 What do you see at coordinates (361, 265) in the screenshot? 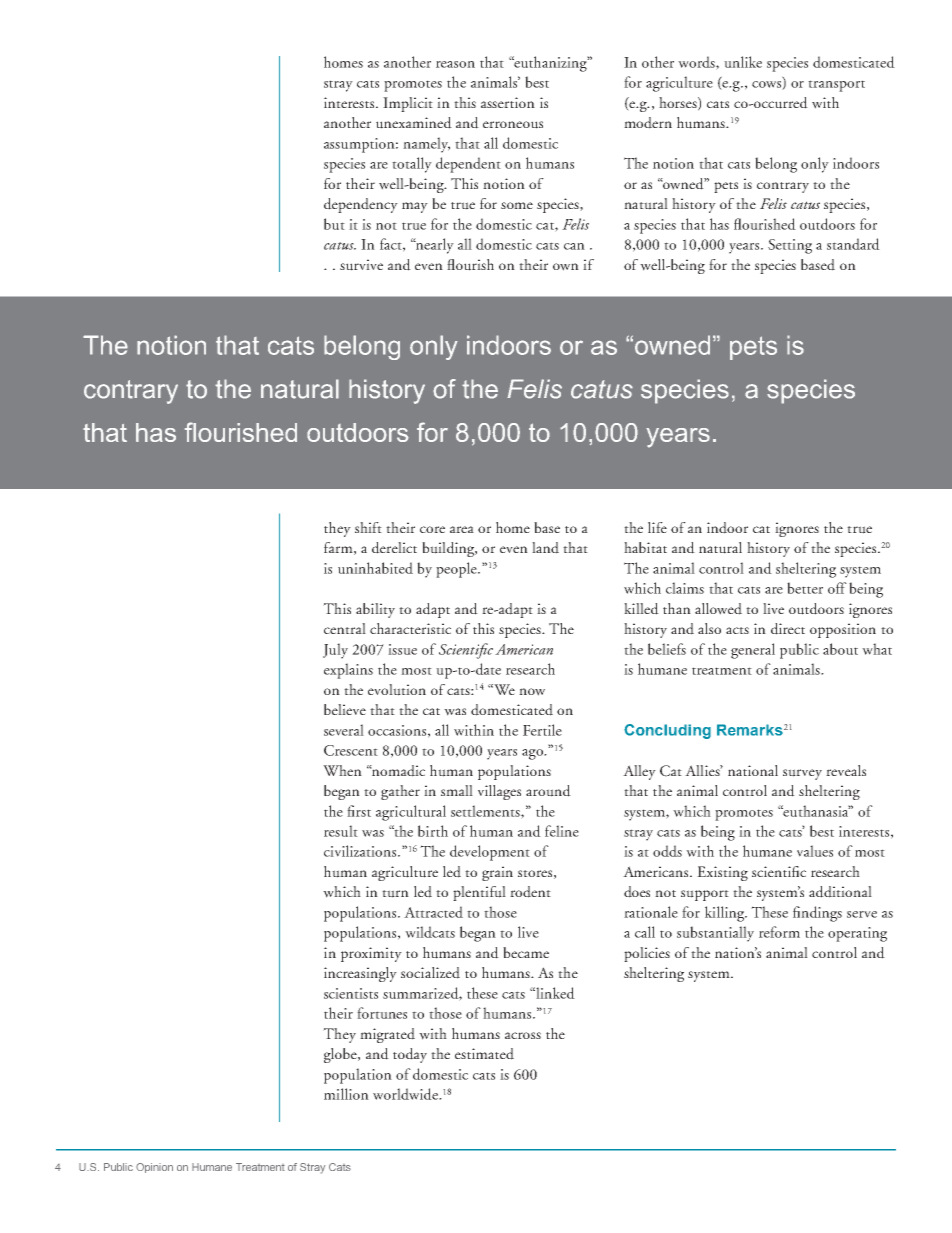
I see `survive` at bounding box center [361, 265].
